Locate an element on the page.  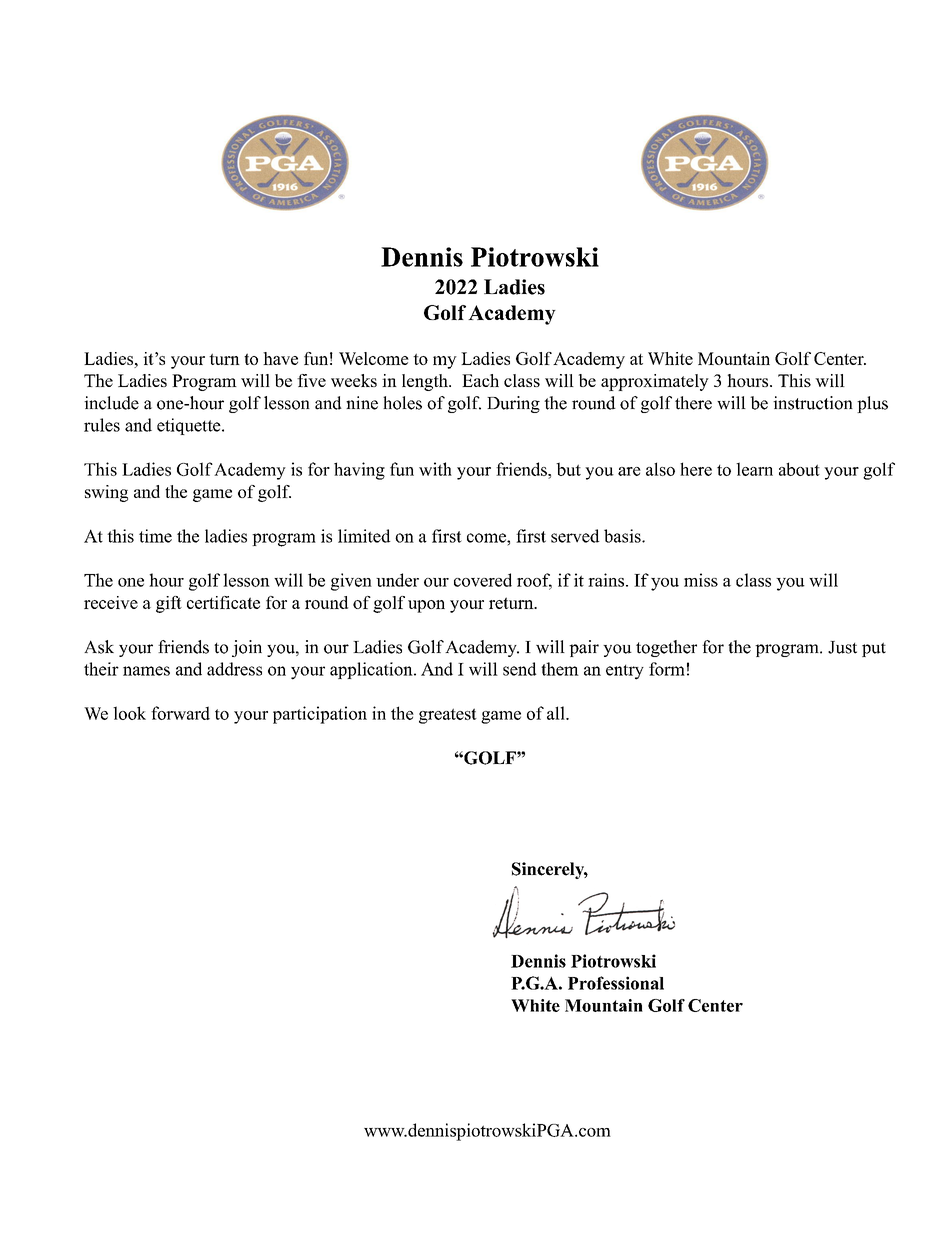
greatest is located at coordinates (448, 716).
